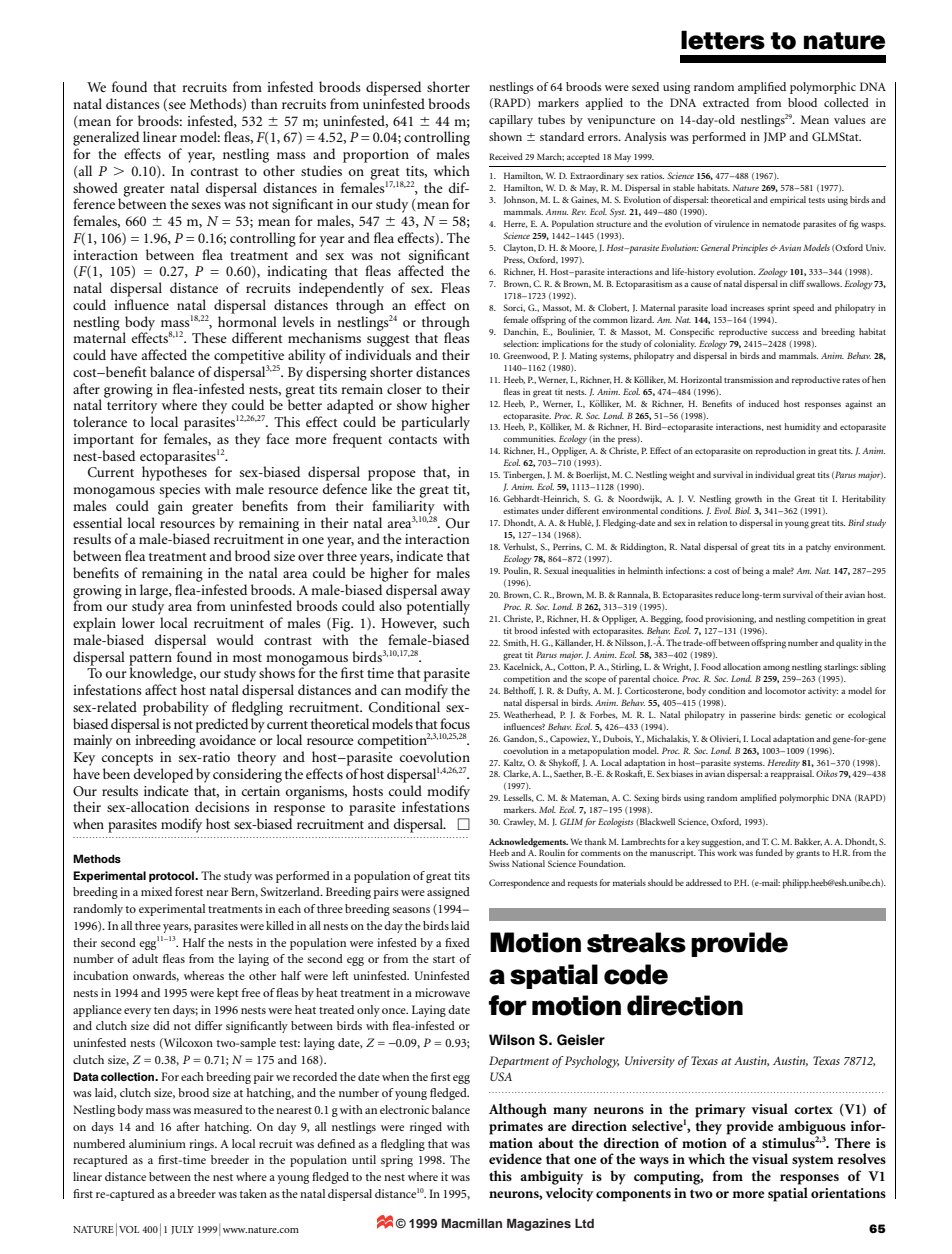 The image size is (952, 1254). I want to click on lower, so click(138, 622).
